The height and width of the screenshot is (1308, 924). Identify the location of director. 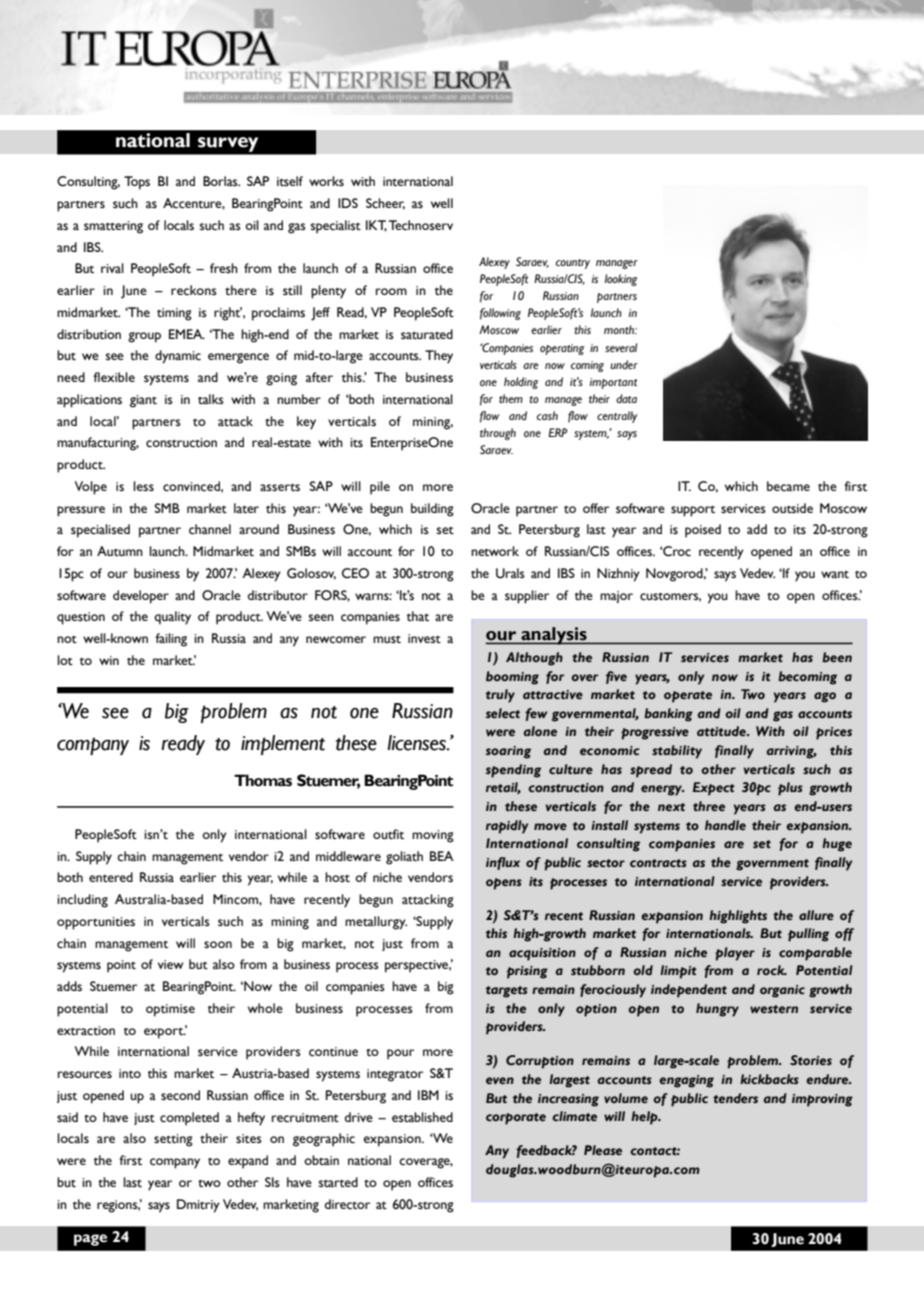
(347, 1204).
